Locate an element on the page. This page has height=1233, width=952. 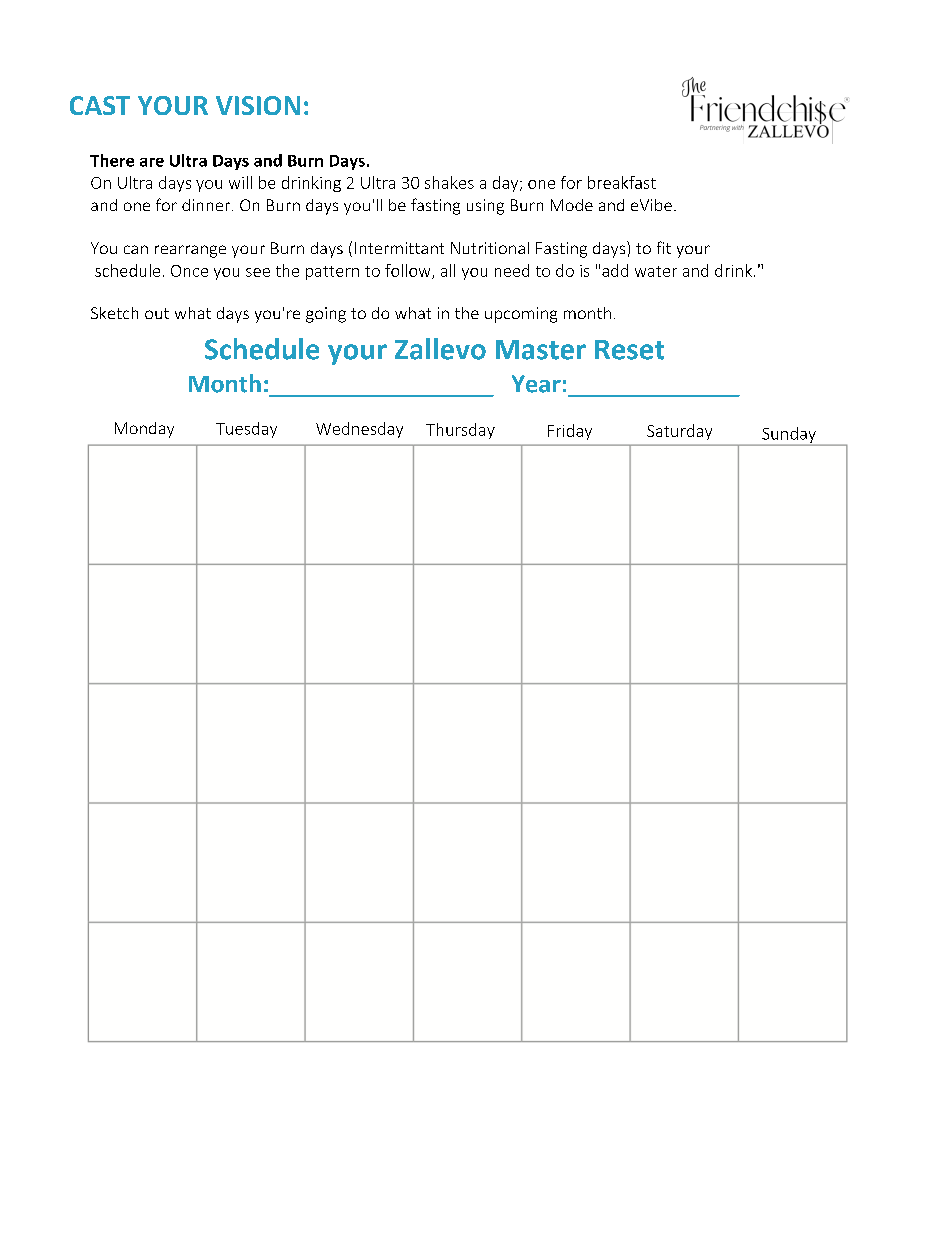
Mode is located at coordinates (572, 205).
